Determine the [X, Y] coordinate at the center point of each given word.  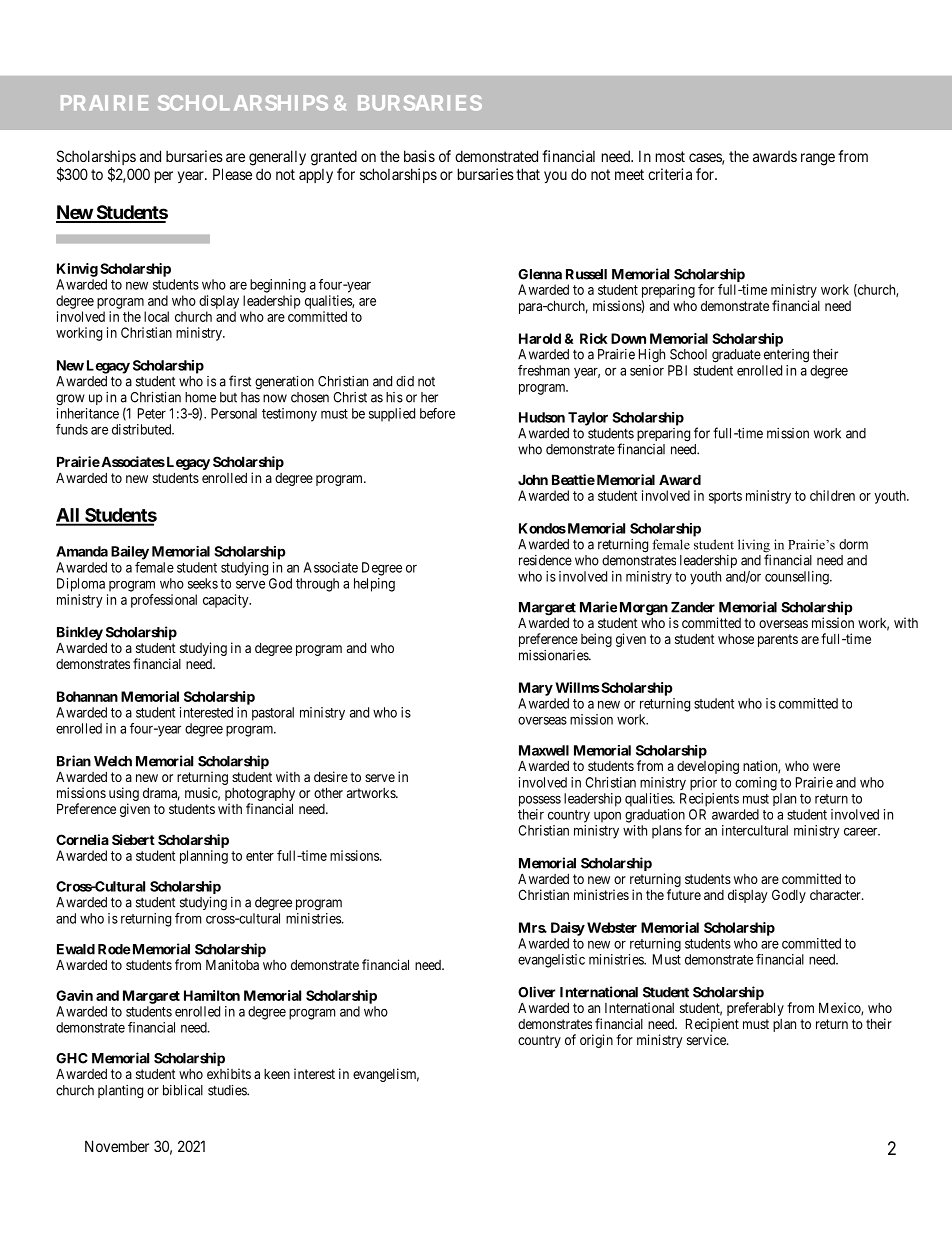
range [818, 159]
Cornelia [82, 839]
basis [419, 156]
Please [232, 174]
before [437, 413]
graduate [736, 356]
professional [164, 601]
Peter [152, 413]
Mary [536, 689]
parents [778, 640]
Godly [789, 896]
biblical [183, 1090]
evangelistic [551, 961]
